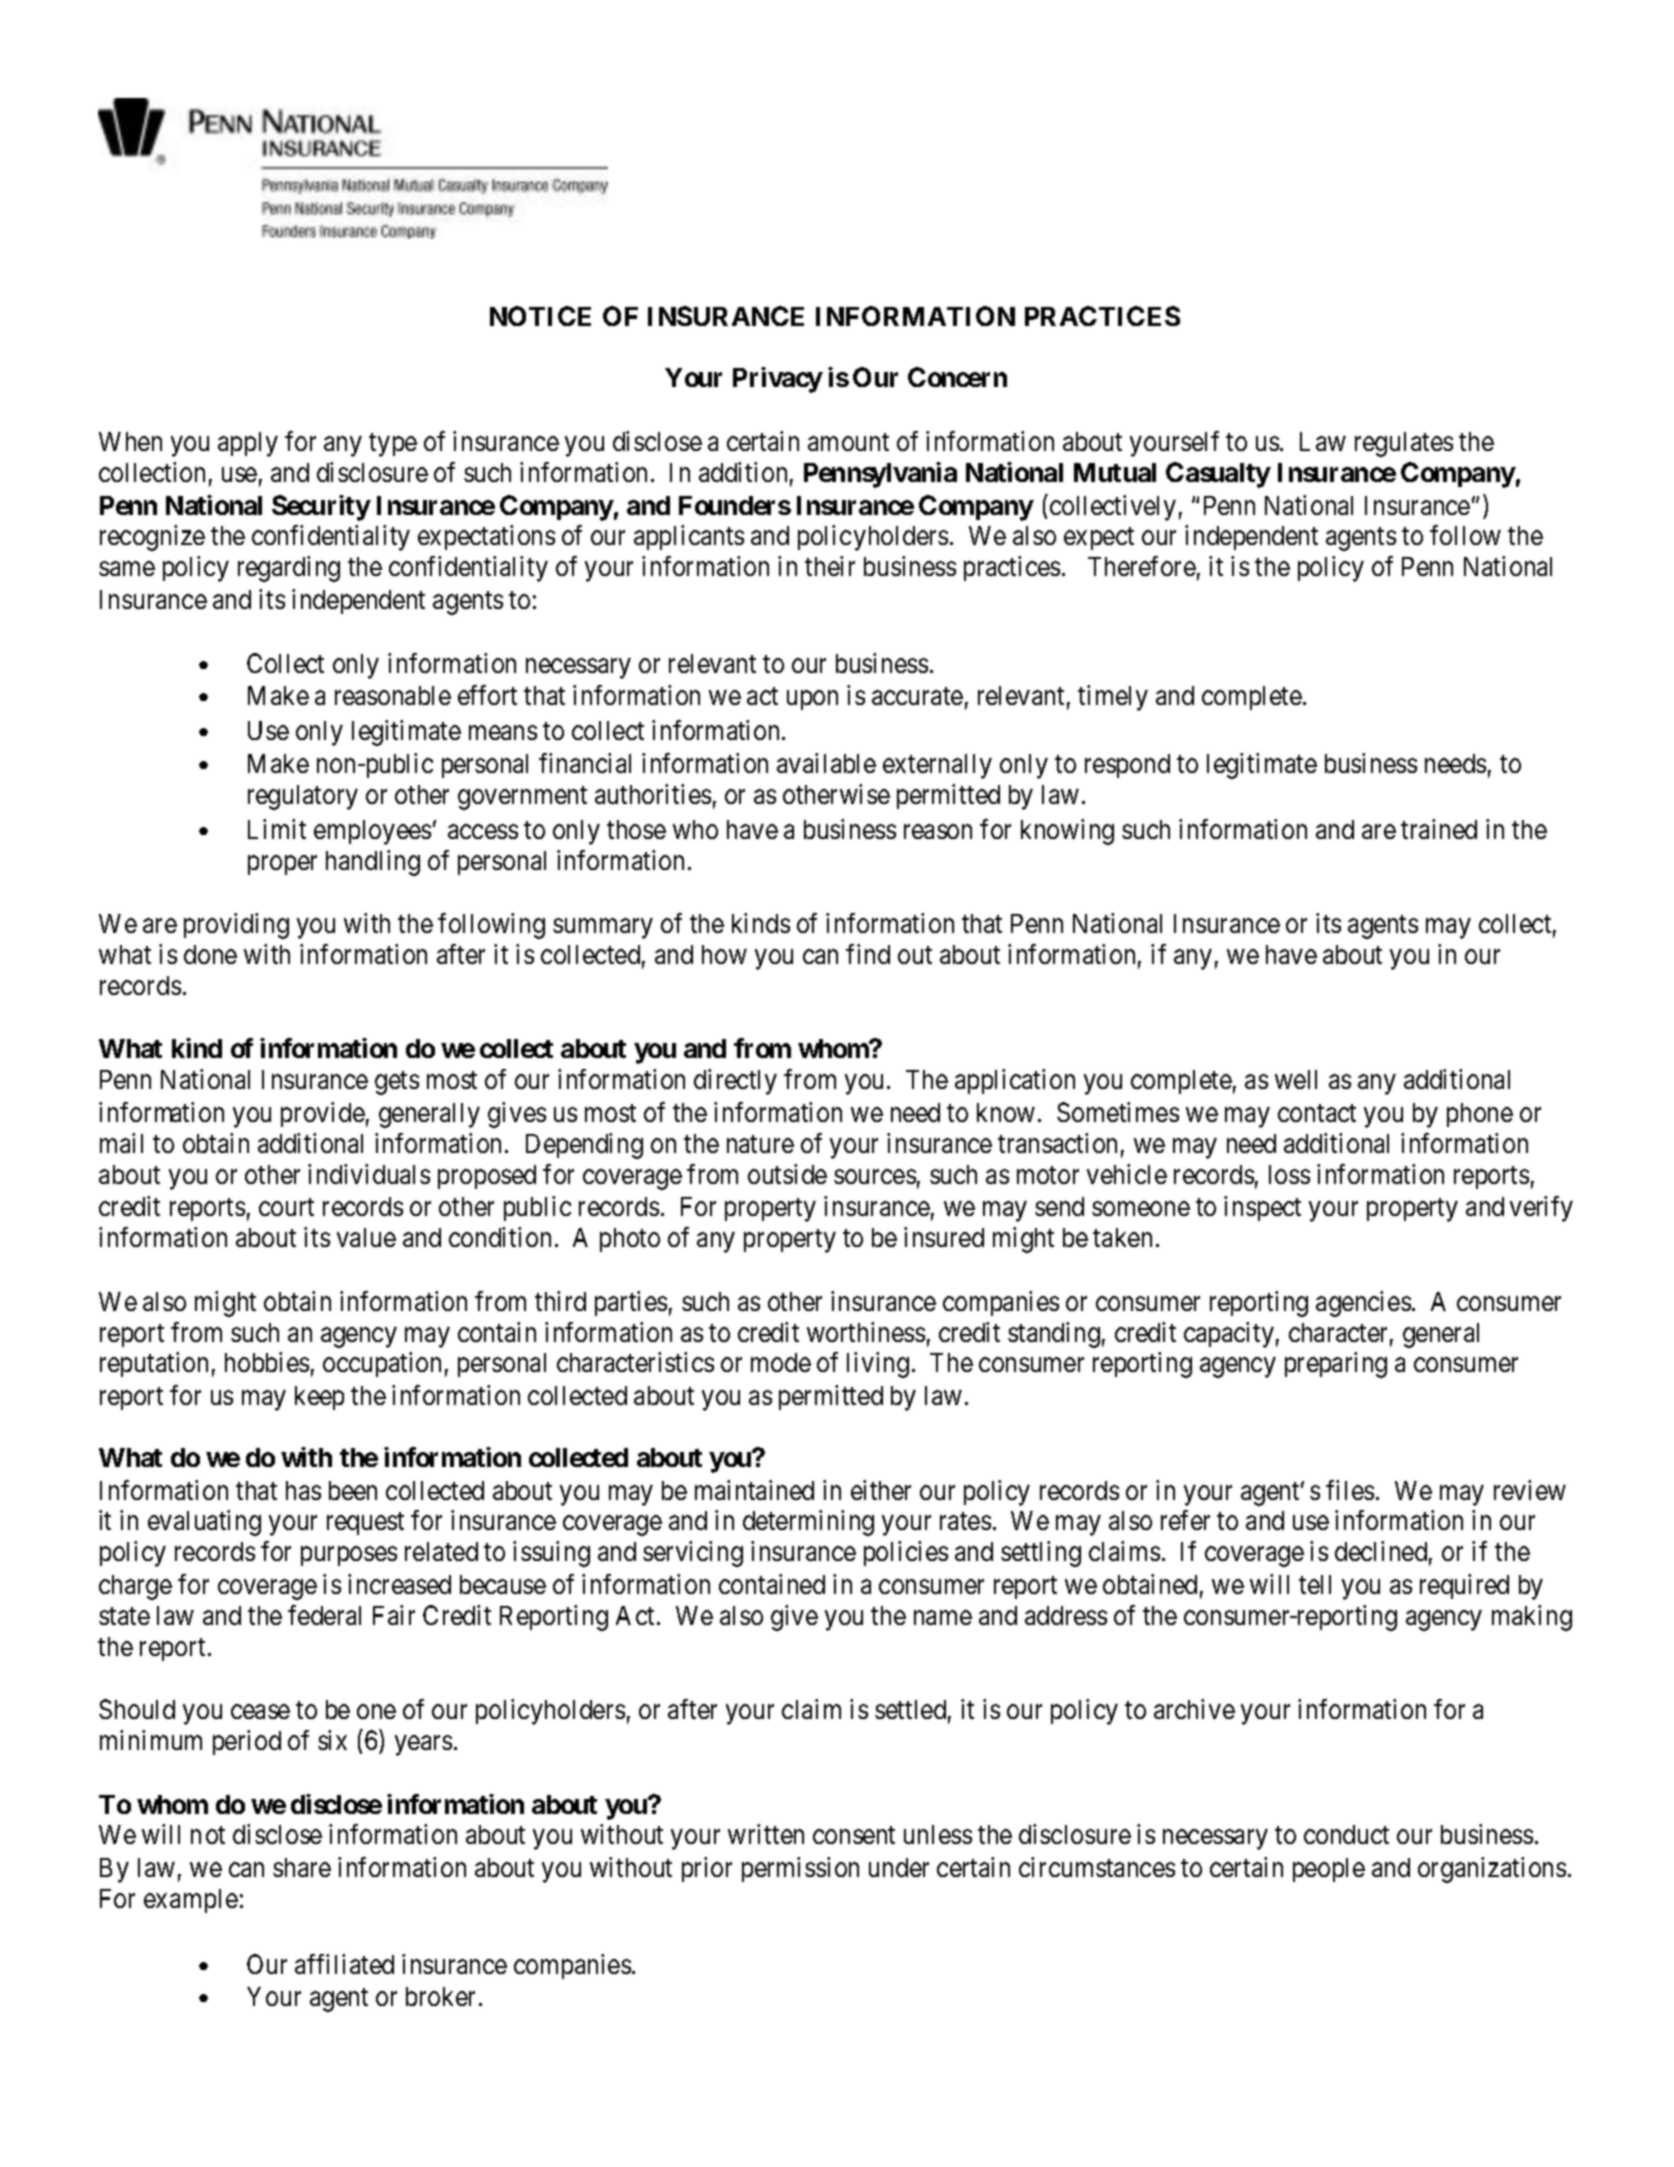 This screenshot has height=2167, width=1674. I want to click on permission, so click(800, 1869).
